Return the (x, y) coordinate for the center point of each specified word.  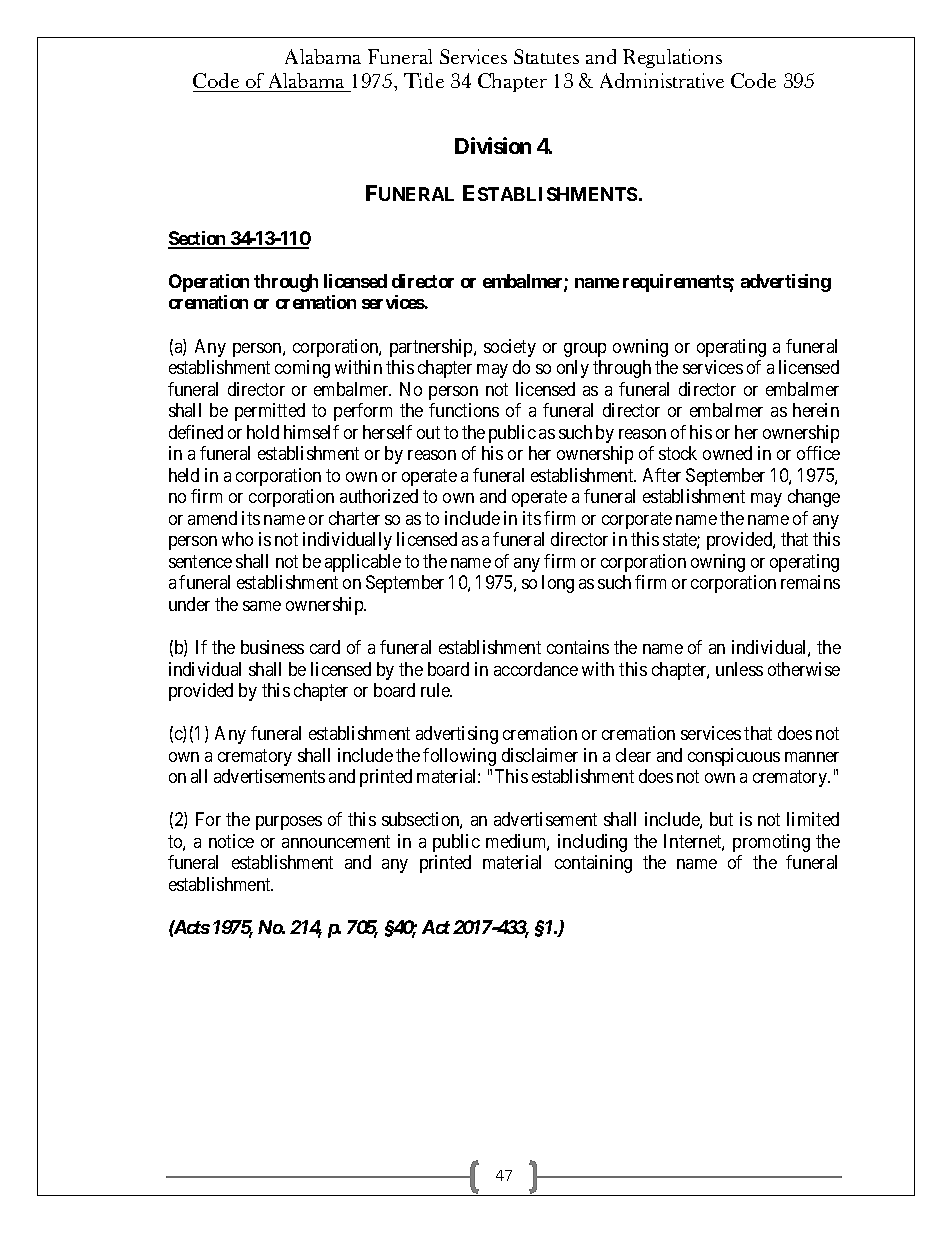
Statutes (546, 56)
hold (263, 432)
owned (727, 453)
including (592, 843)
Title (424, 80)
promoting (771, 843)
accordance (536, 669)
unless (739, 669)
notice (231, 841)
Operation (209, 283)
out (428, 432)
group (585, 350)
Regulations (672, 58)
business (272, 647)
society (510, 348)
